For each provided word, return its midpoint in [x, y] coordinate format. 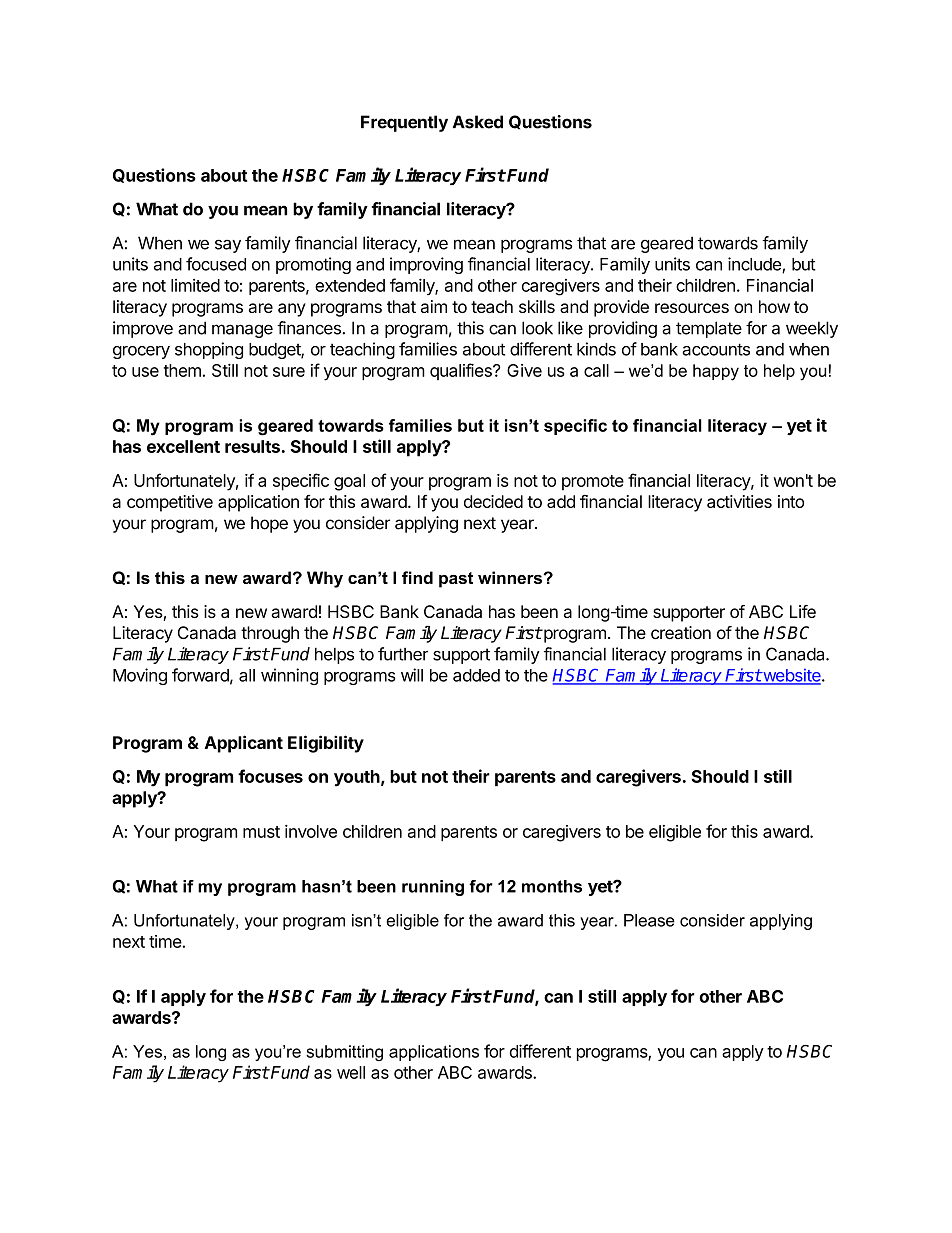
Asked [478, 122]
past [456, 580]
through [270, 634]
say [228, 246]
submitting [344, 1053]
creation [681, 632]
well [351, 1072]
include [755, 265]
